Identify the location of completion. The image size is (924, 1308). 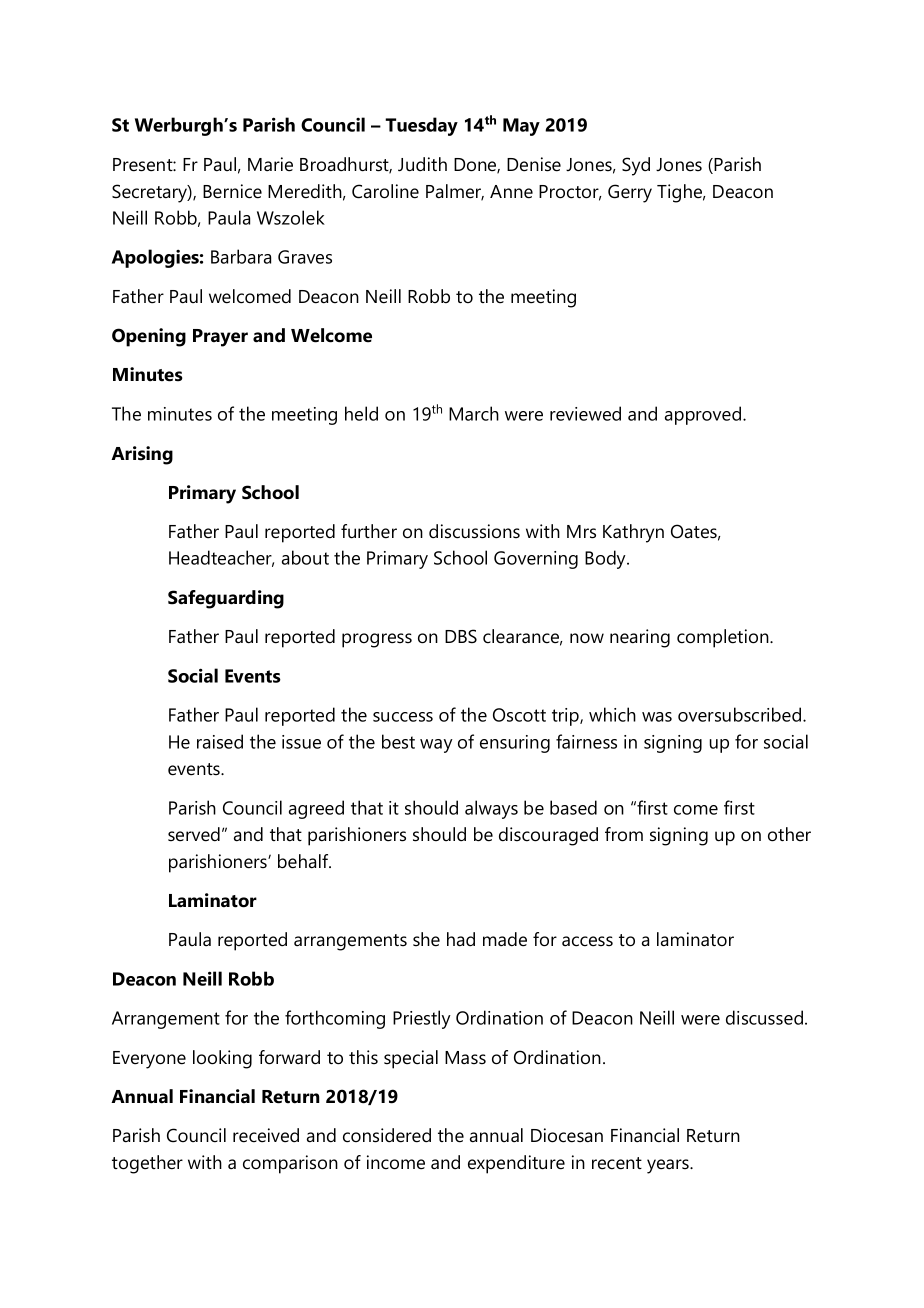
(724, 638).
